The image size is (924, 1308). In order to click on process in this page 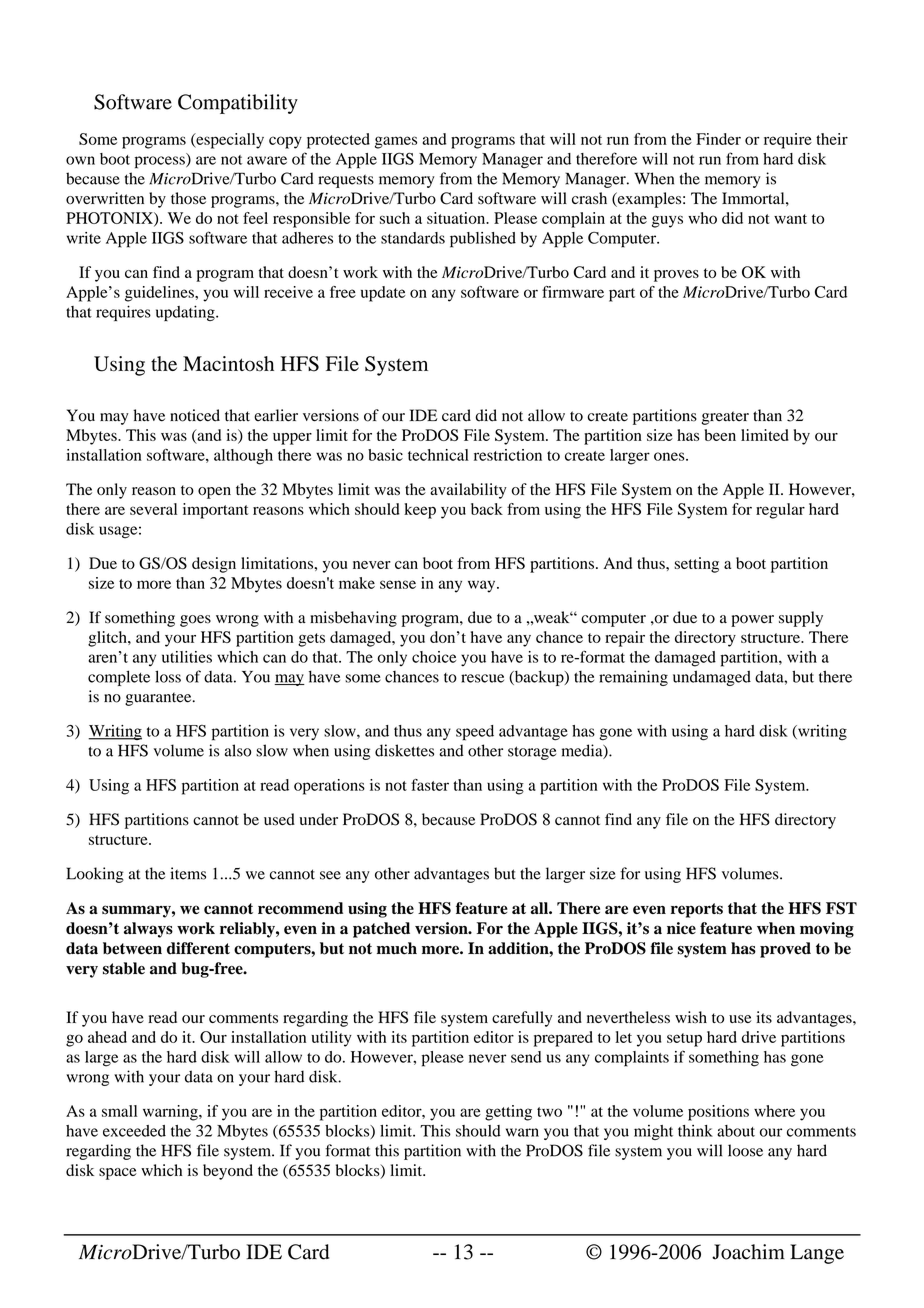, I will do `click(161, 162)`.
